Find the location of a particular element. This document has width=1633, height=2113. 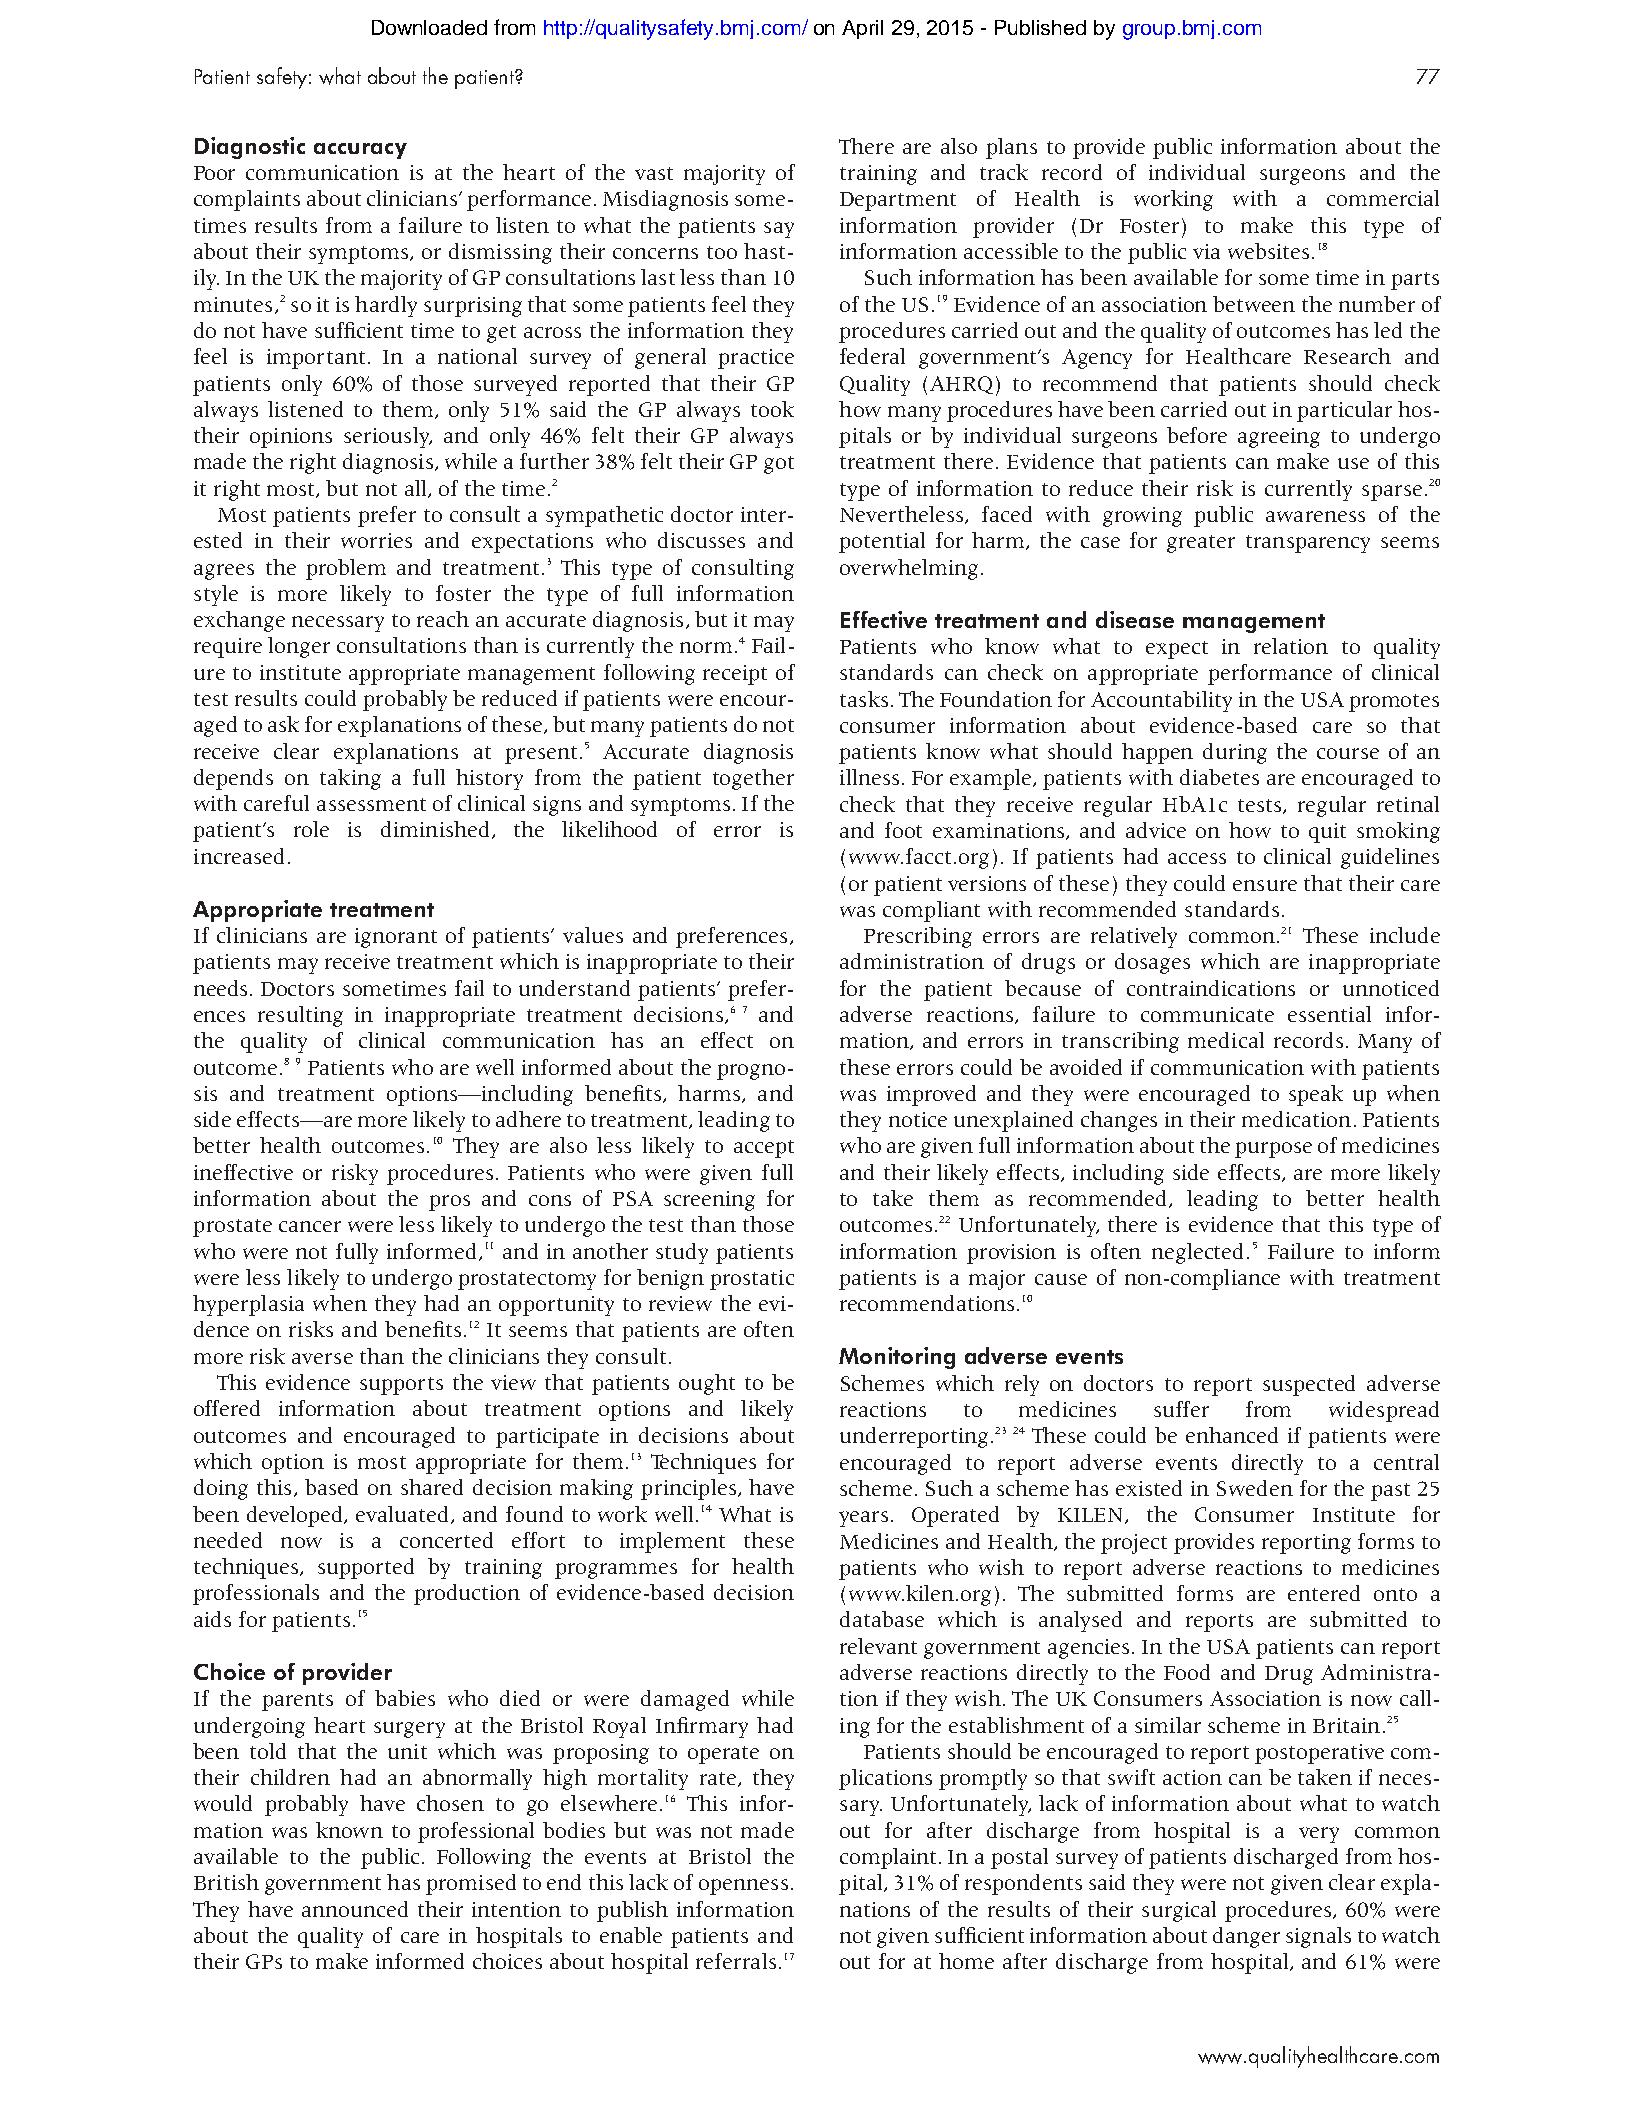

illness is located at coordinates (869, 777).
